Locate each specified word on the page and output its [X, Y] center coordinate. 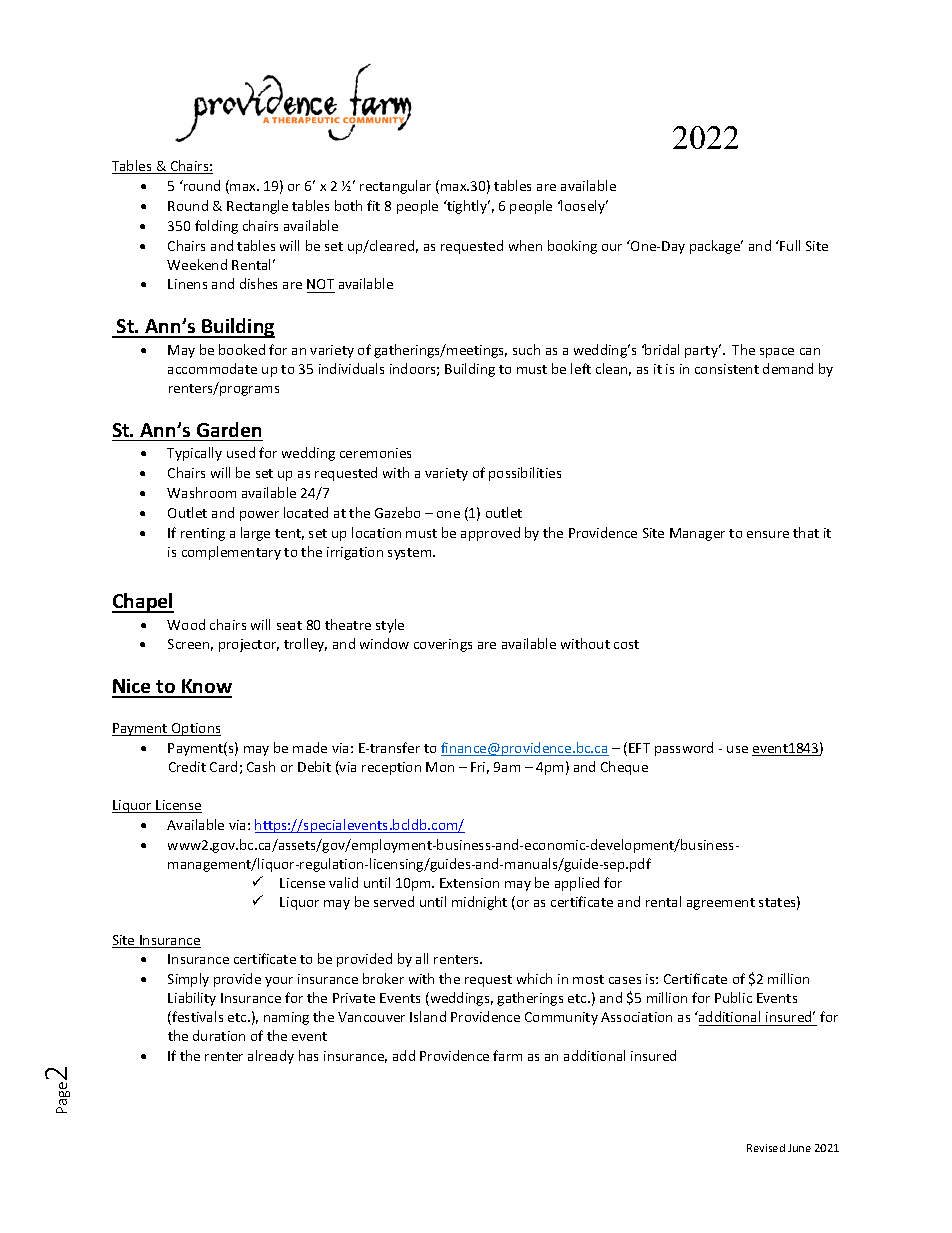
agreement [721, 904]
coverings [443, 645]
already [271, 1057]
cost [626, 644]
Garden [229, 429]
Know [206, 688]
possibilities [525, 474]
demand [788, 368]
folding [216, 227]
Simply [188, 980]
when [525, 245]
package [716, 247]
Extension [469, 883]
